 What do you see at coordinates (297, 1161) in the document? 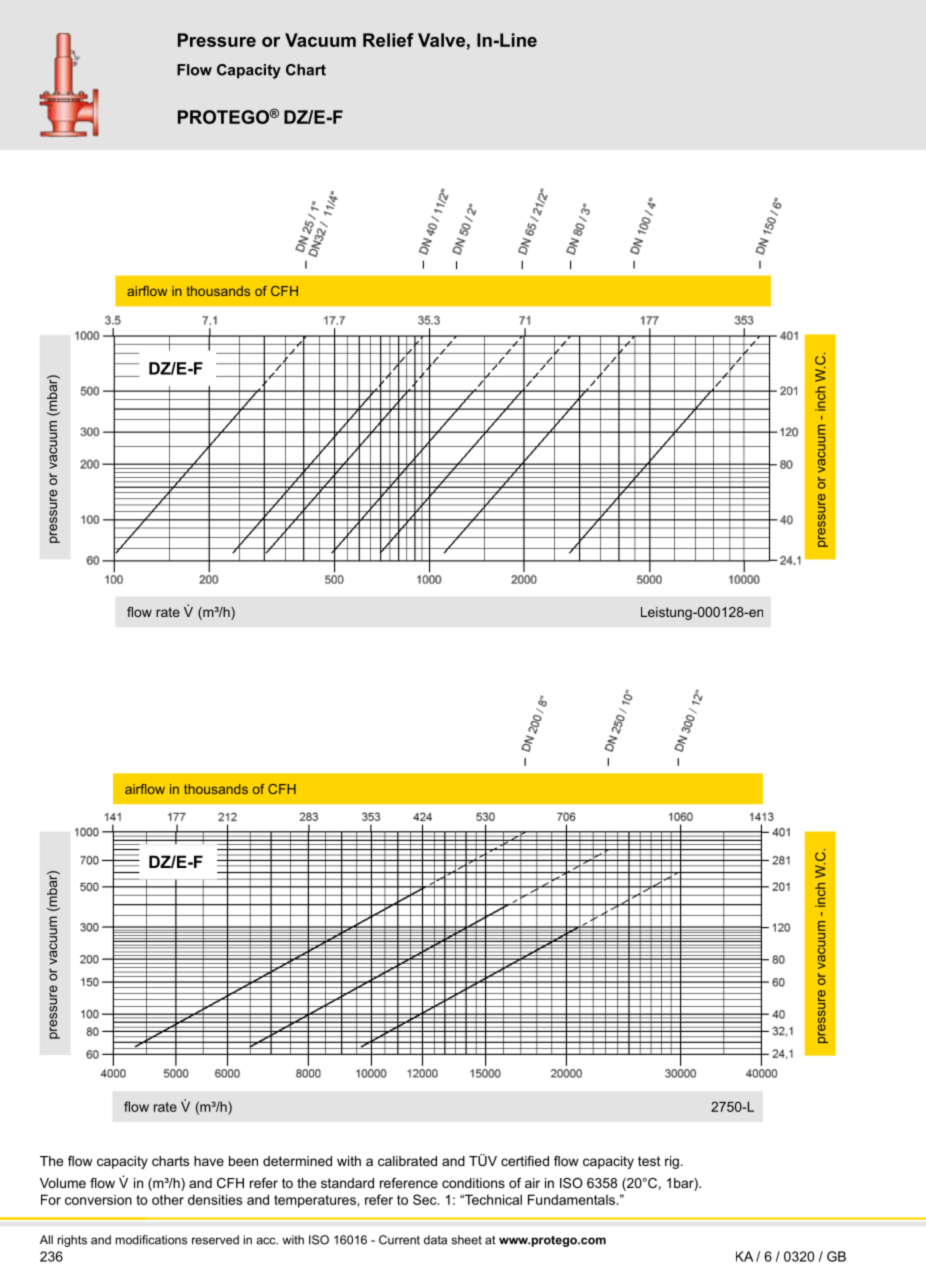
I see `determined` at bounding box center [297, 1161].
